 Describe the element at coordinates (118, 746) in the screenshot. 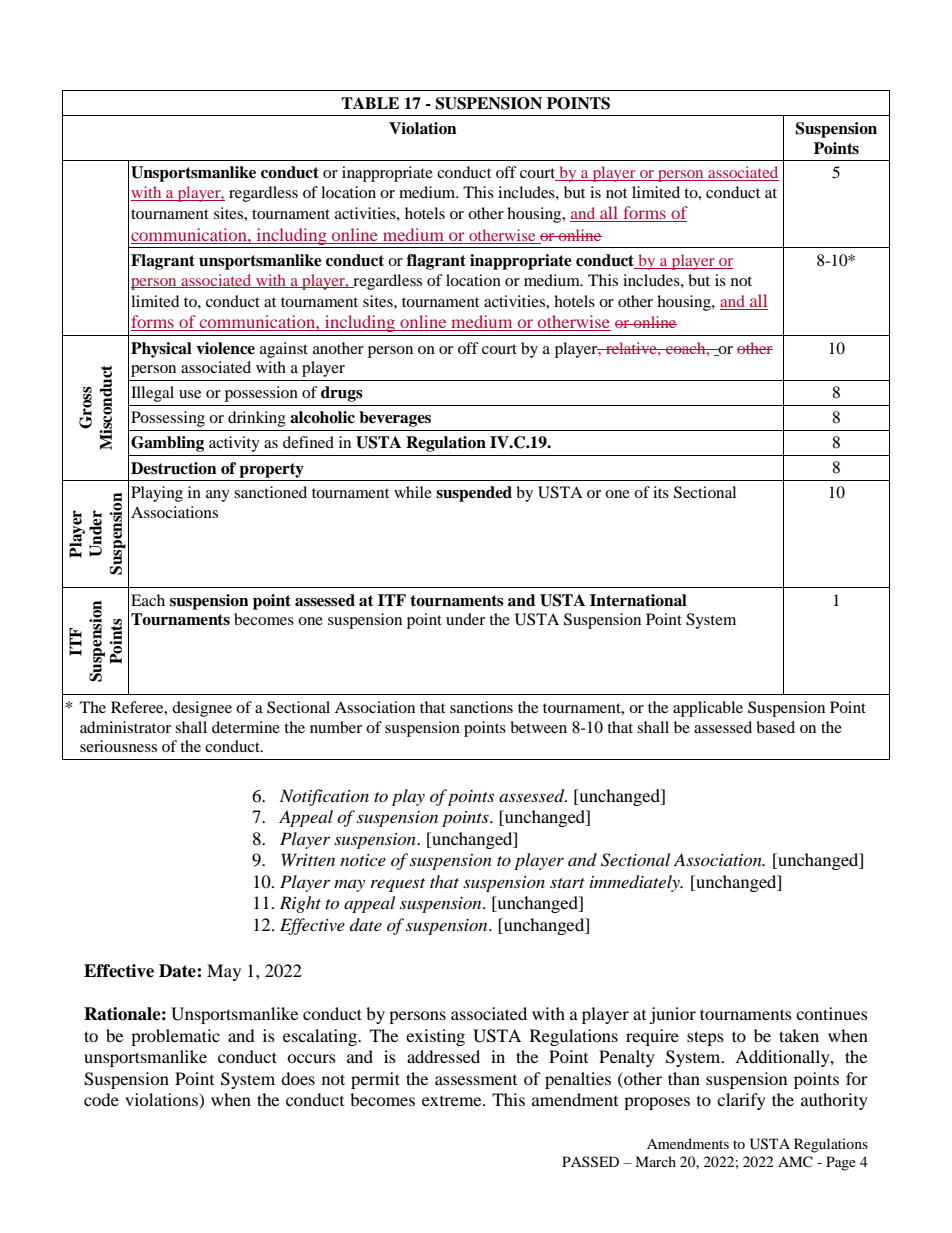

I see `seriousness` at that location.
